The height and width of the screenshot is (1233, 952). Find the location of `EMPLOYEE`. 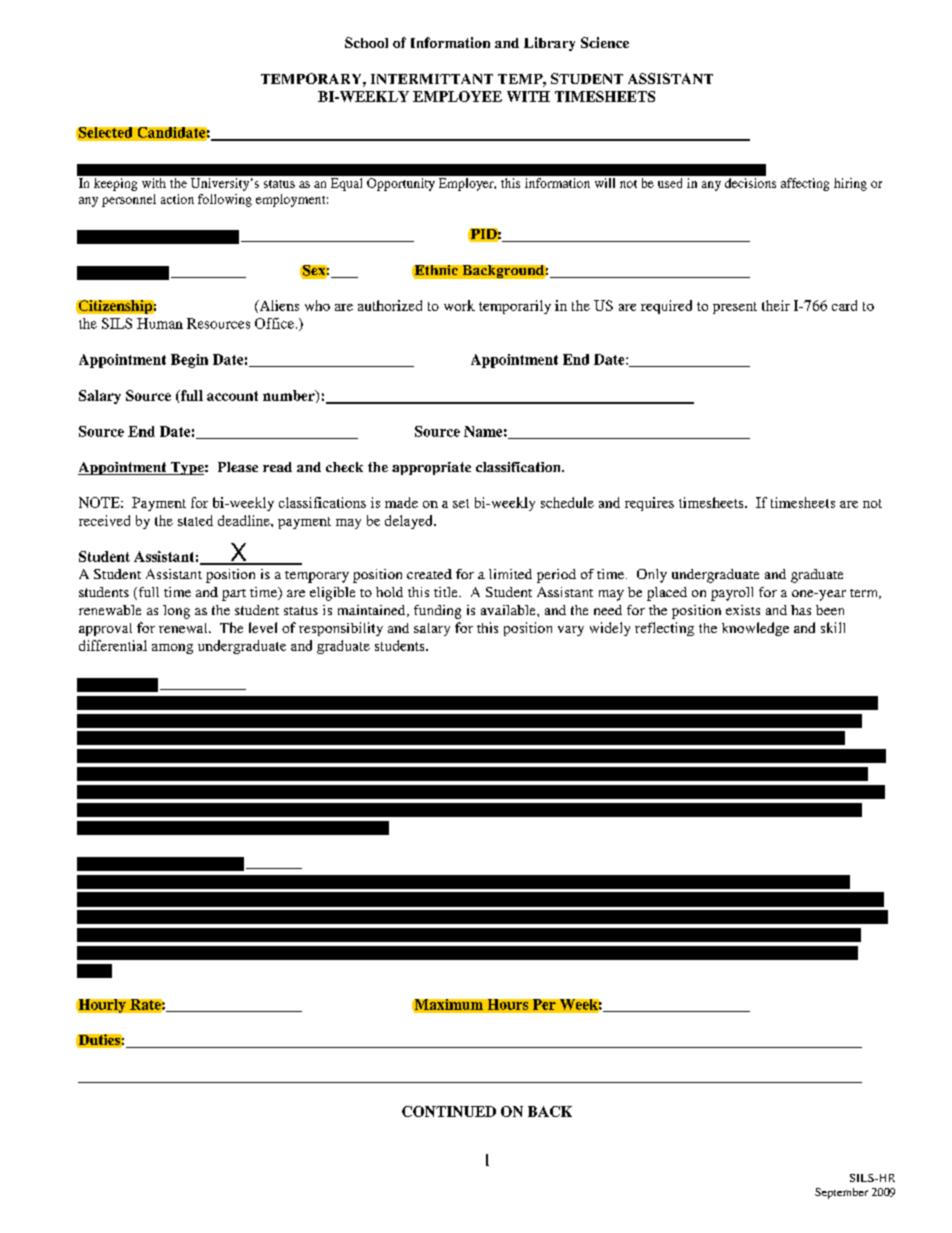

EMPLOYEE is located at coordinates (457, 96).
